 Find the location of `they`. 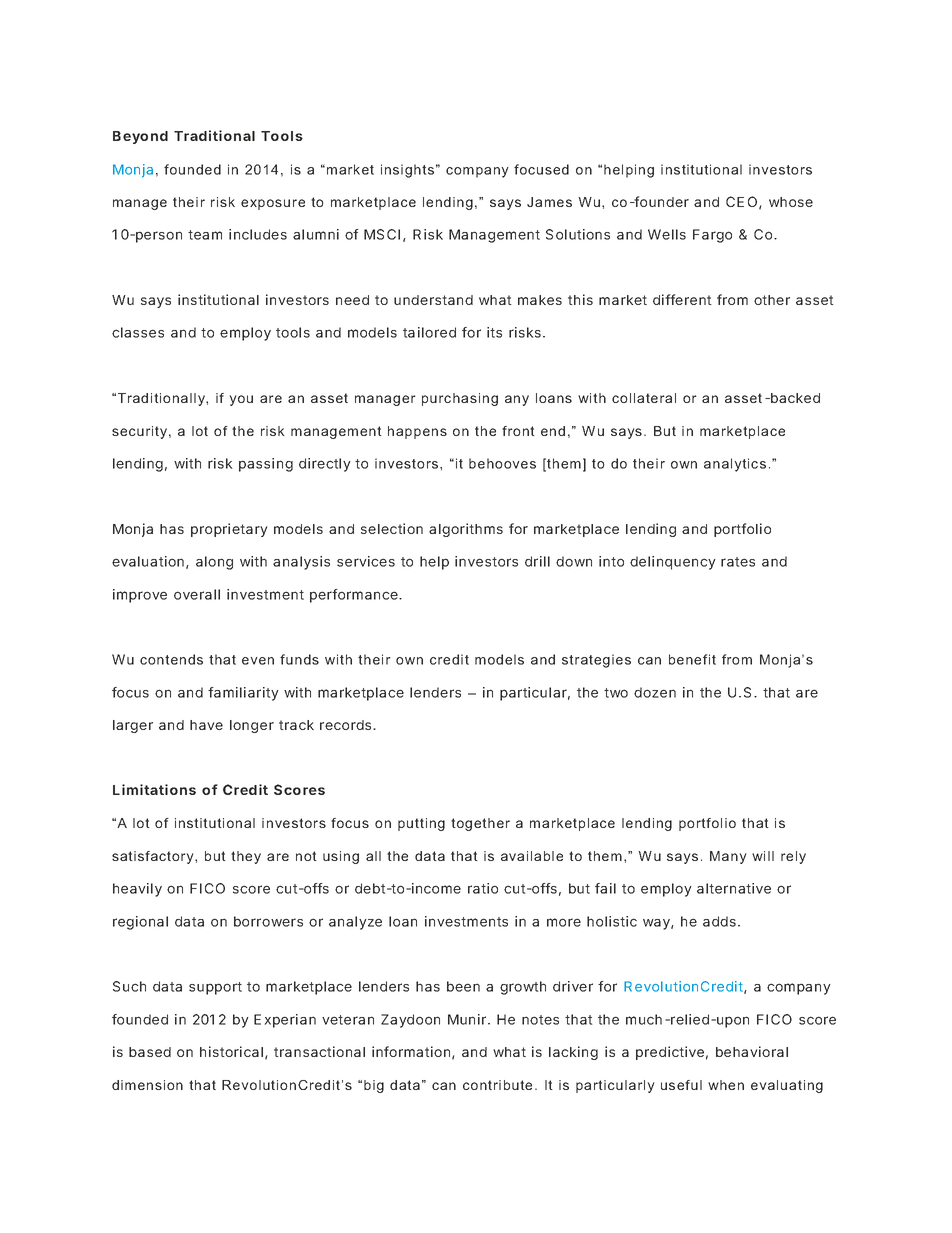

they is located at coordinates (246, 857).
